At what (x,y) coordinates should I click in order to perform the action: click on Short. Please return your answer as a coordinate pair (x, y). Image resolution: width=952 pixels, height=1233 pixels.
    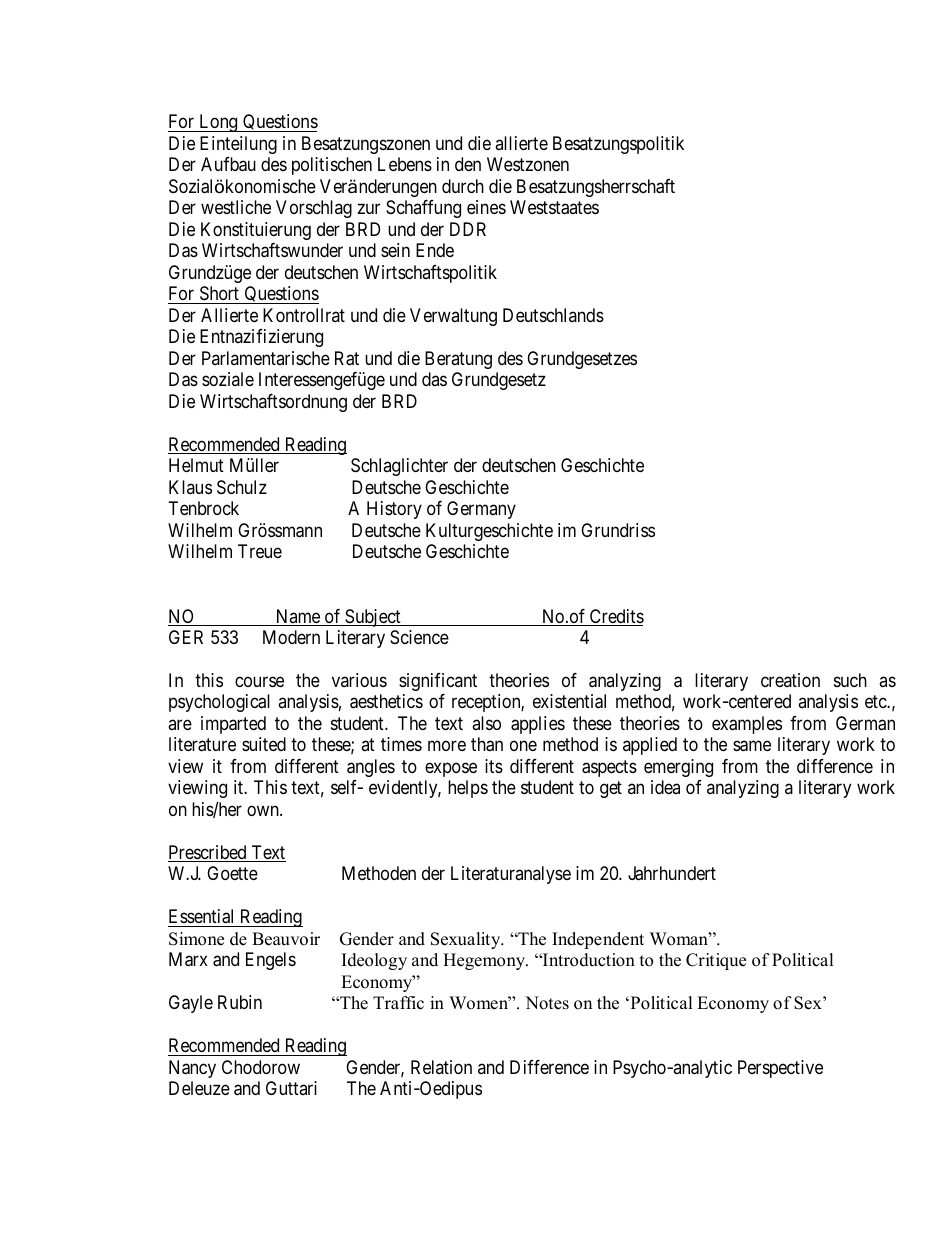
    Looking at the image, I should click on (219, 295).
